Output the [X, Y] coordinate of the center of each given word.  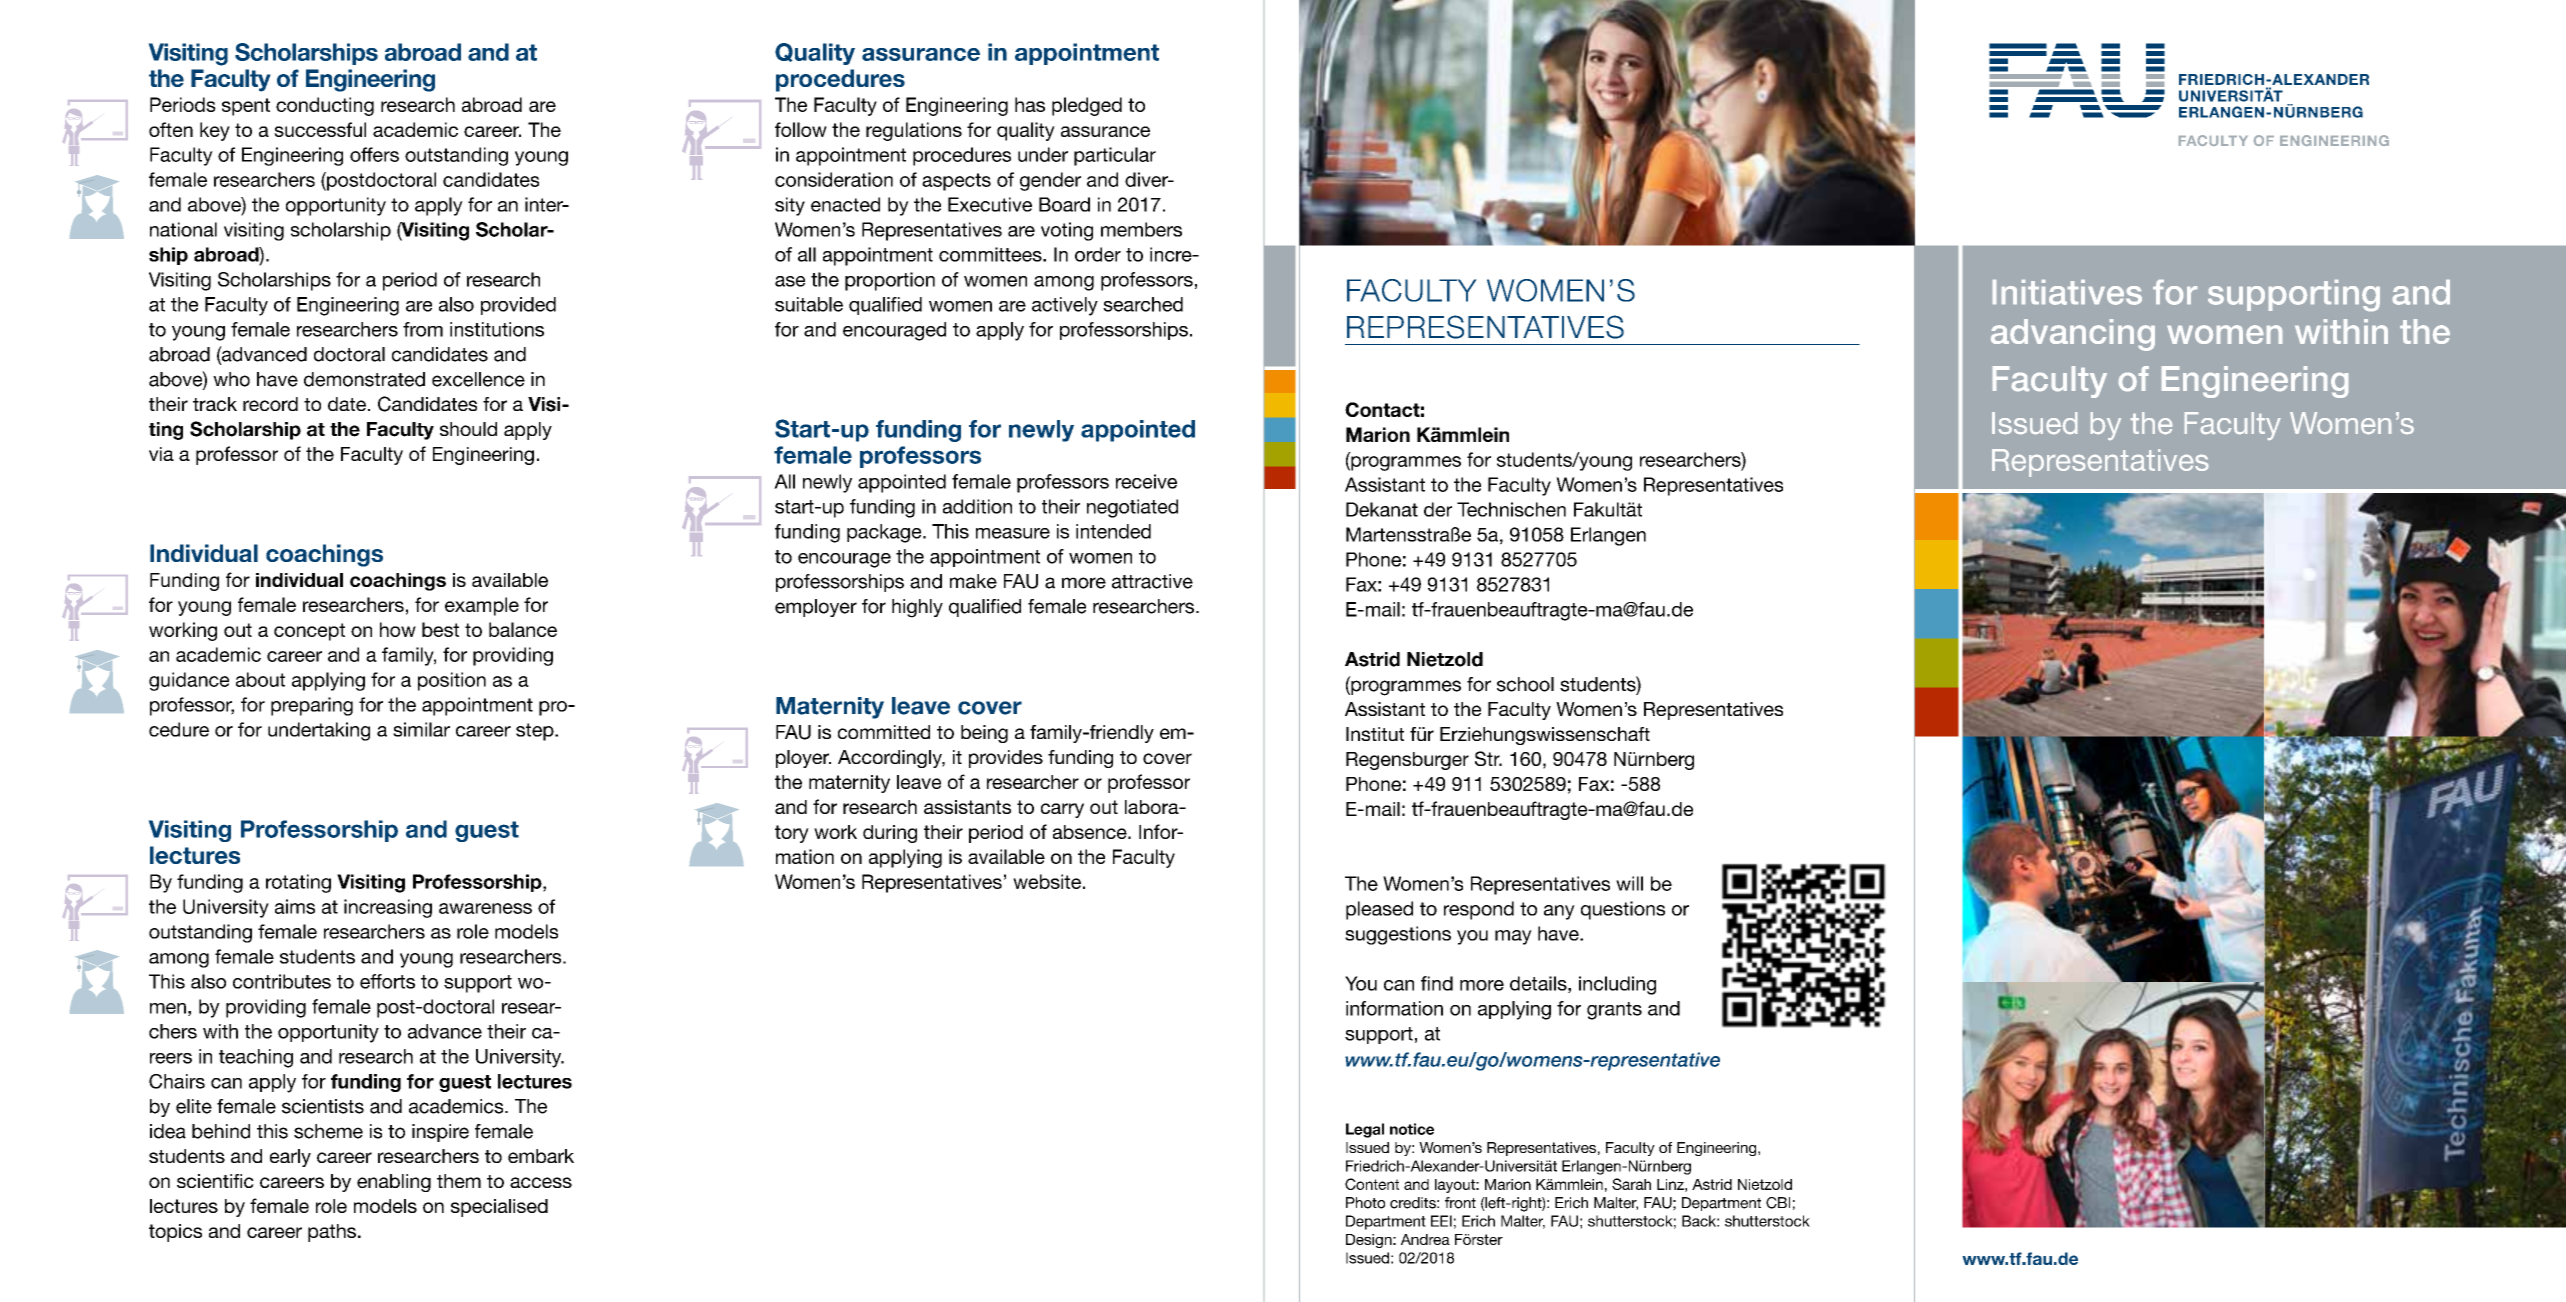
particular [1115, 156]
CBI [1778, 1203]
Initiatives [2067, 292]
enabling [394, 1183]
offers [374, 154]
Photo [1365, 1203]
